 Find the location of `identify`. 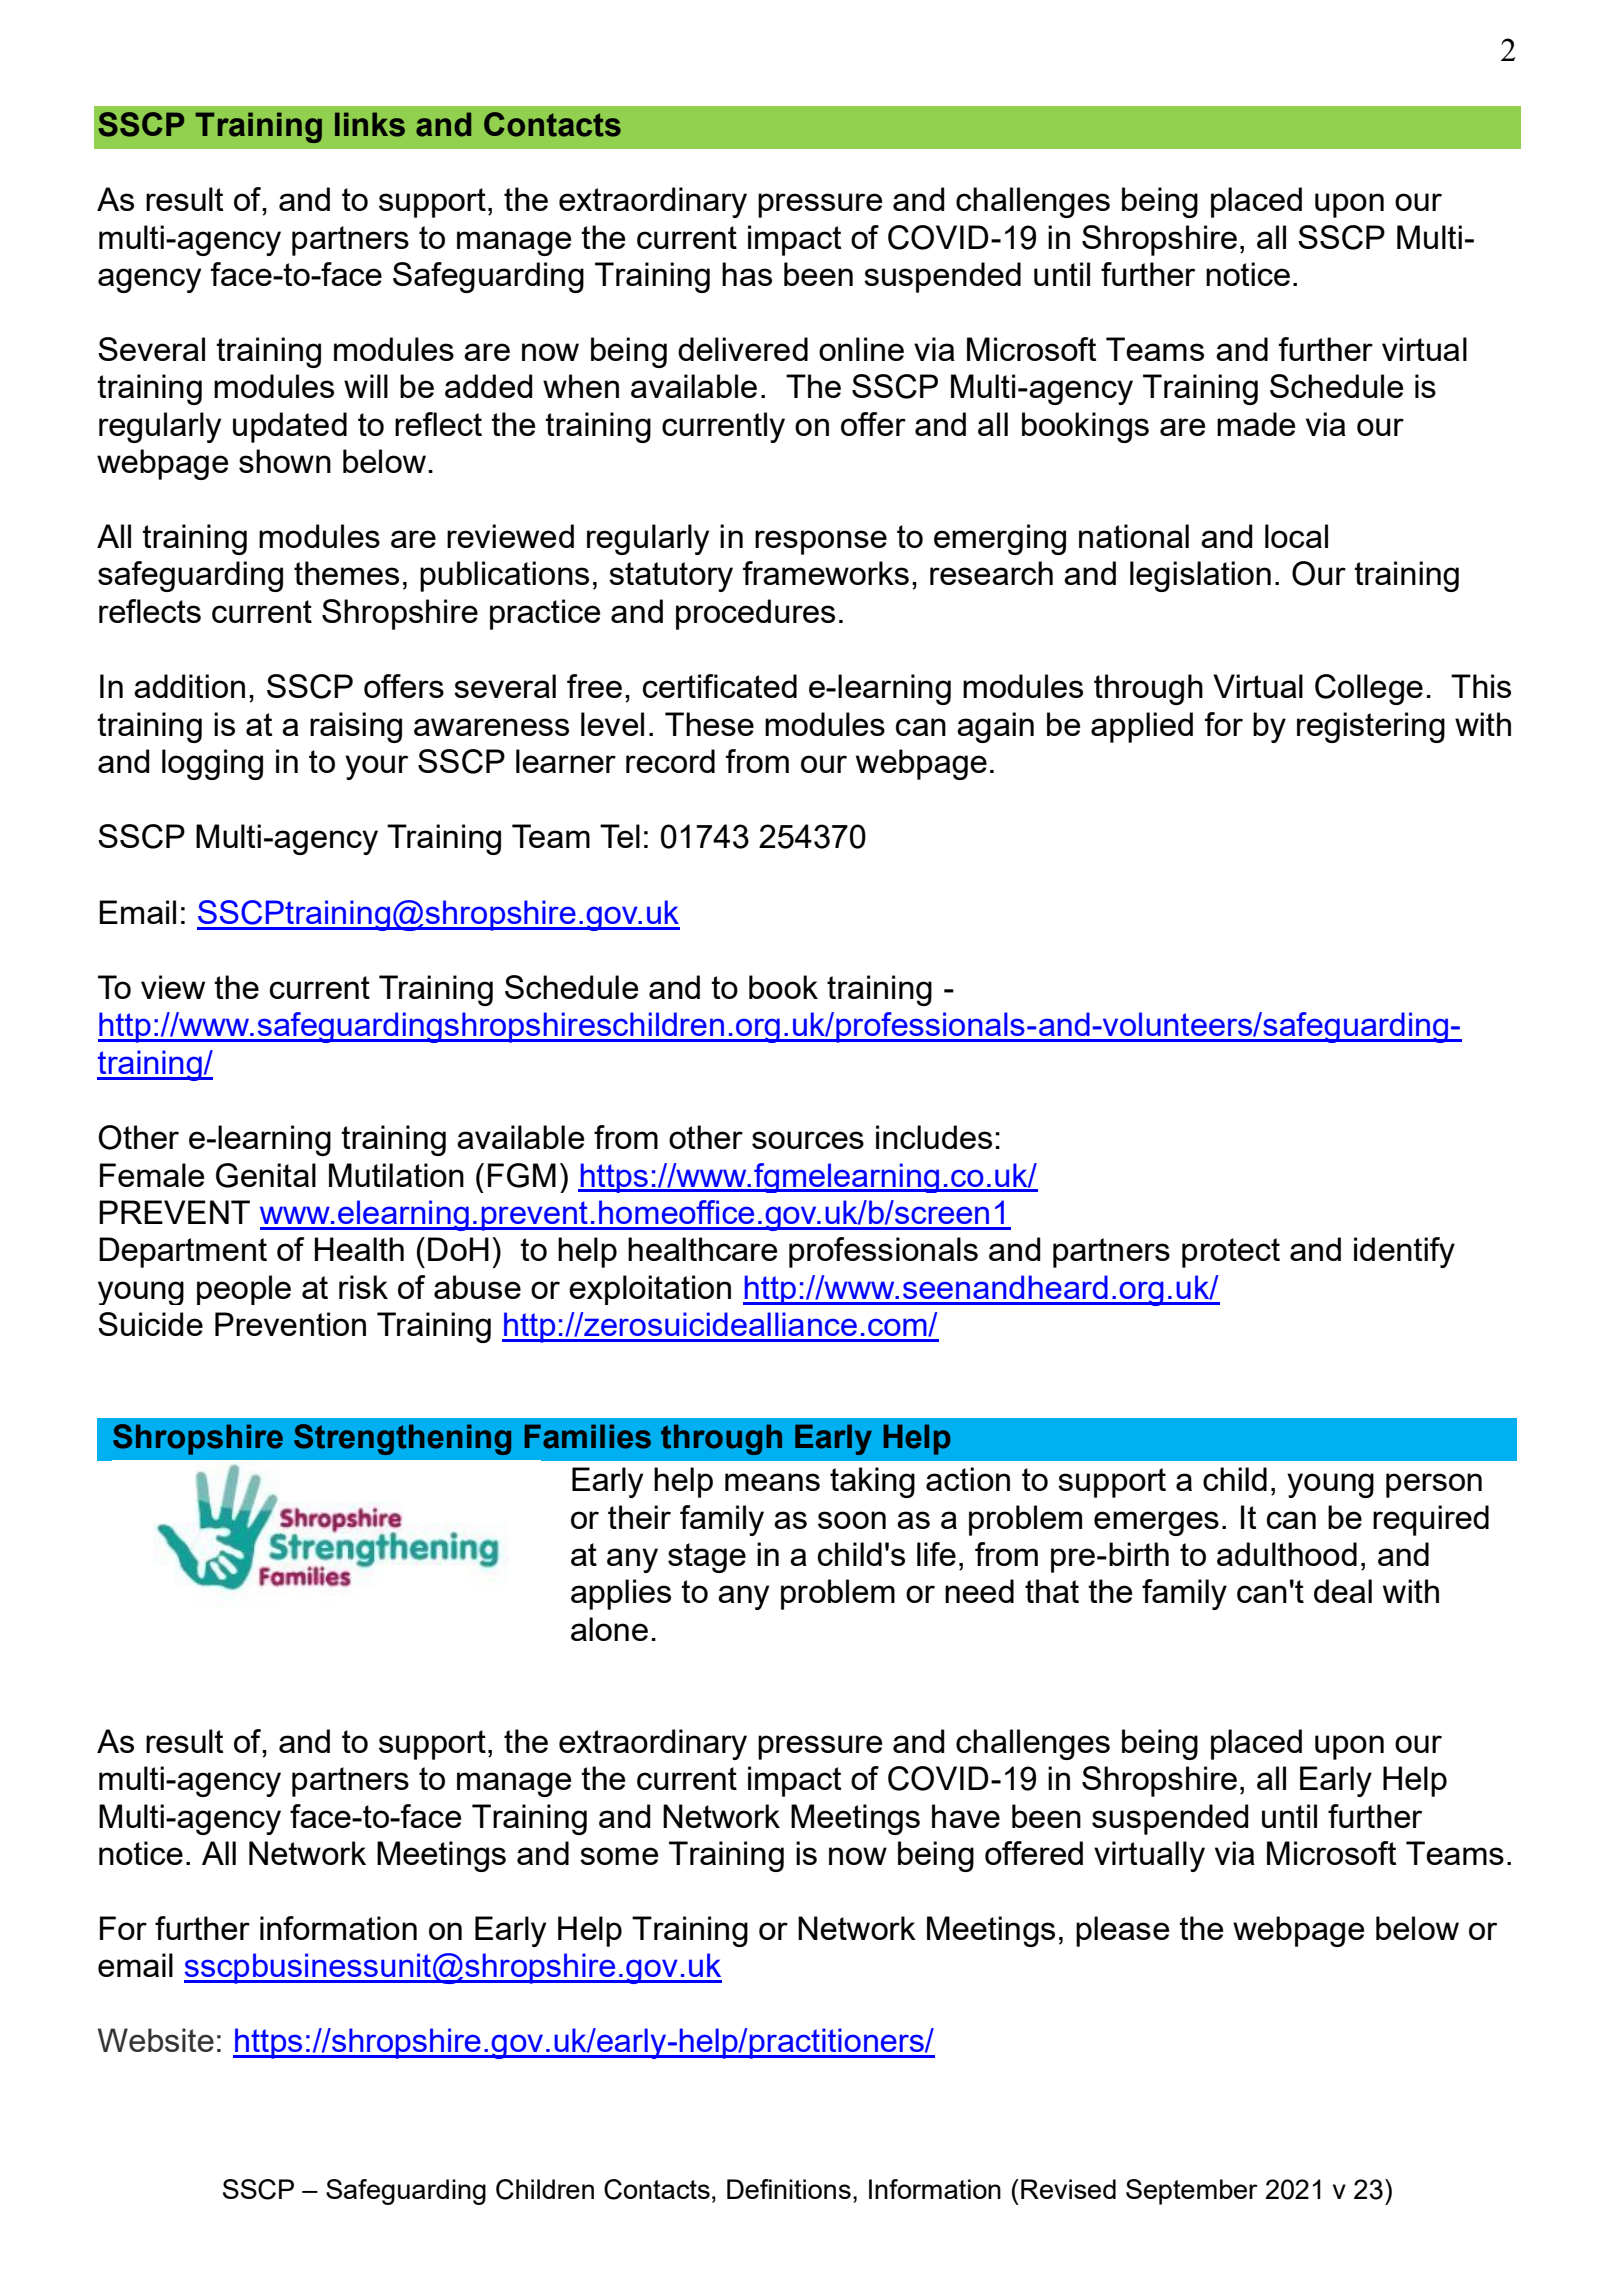

identify is located at coordinates (1404, 1252).
